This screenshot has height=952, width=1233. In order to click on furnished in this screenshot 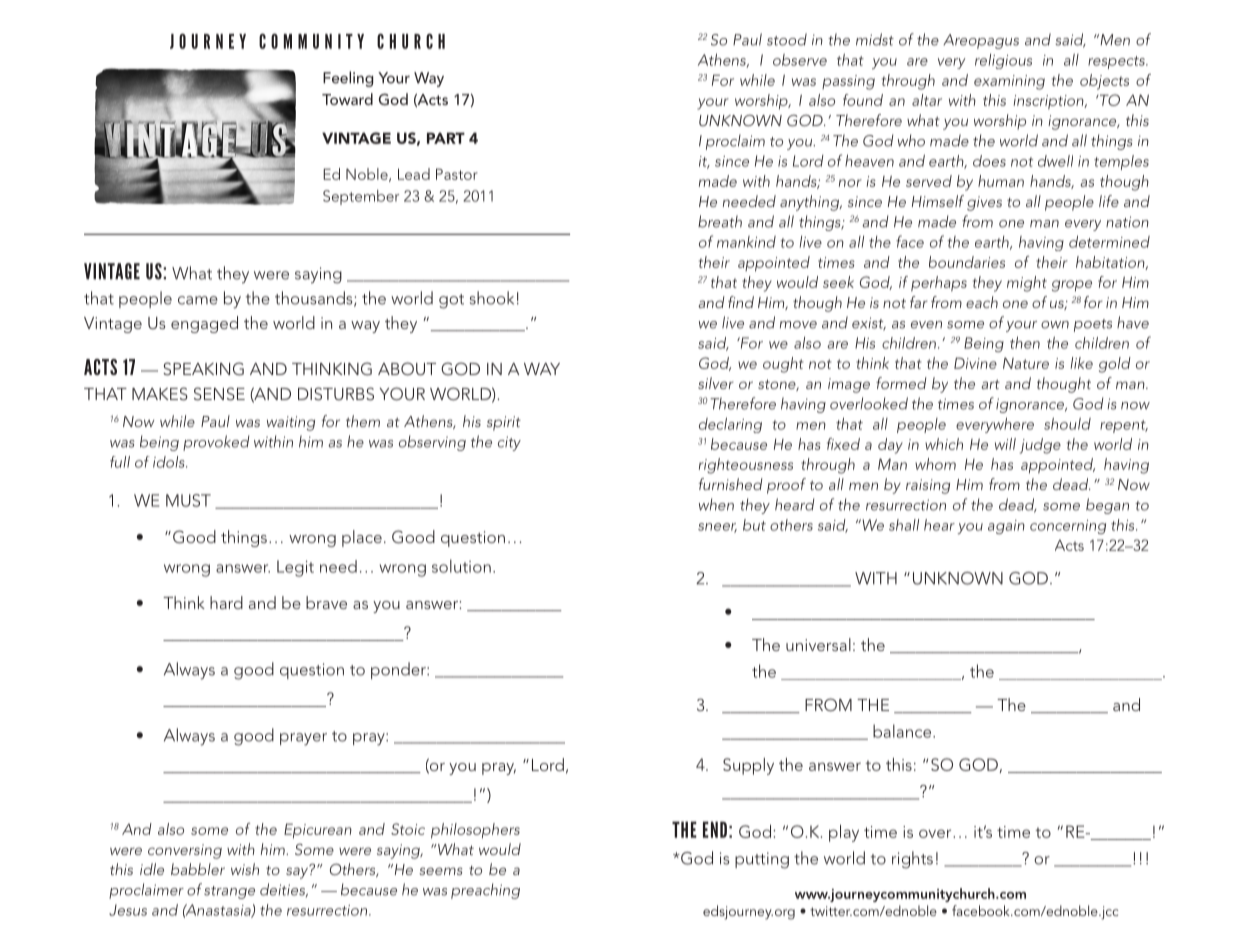, I will do `click(731, 484)`.
